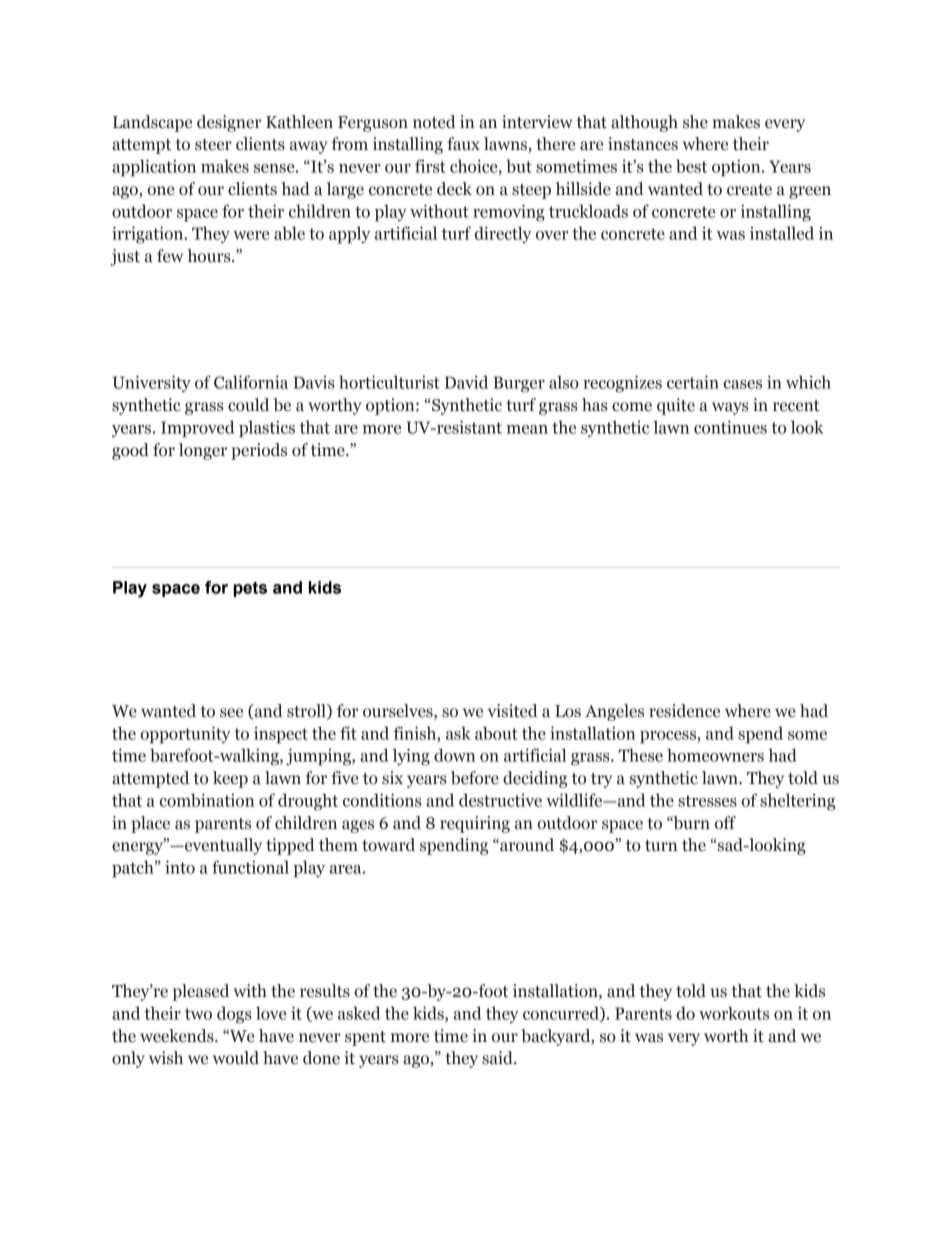 This screenshot has height=1233, width=952. Describe the element at coordinates (250, 589) in the screenshot. I see `pets` at that location.
